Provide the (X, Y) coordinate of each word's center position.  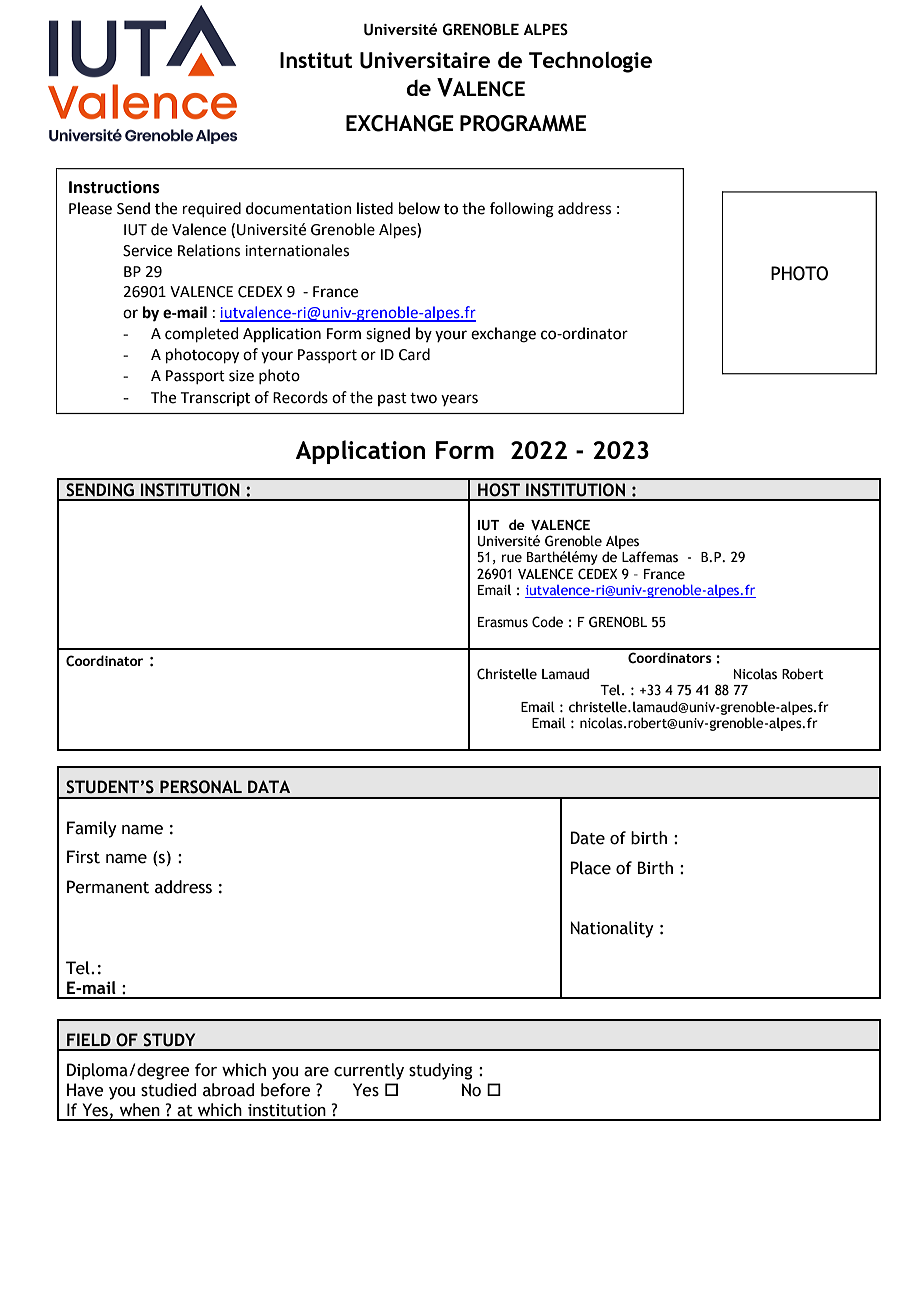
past (392, 399)
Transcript (215, 399)
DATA (269, 786)
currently (369, 1071)
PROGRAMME (523, 123)
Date (587, 838)
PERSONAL (201, 787)
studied (169, 1090)
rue (512, 558)
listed (375, 208)
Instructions (114, 187)
